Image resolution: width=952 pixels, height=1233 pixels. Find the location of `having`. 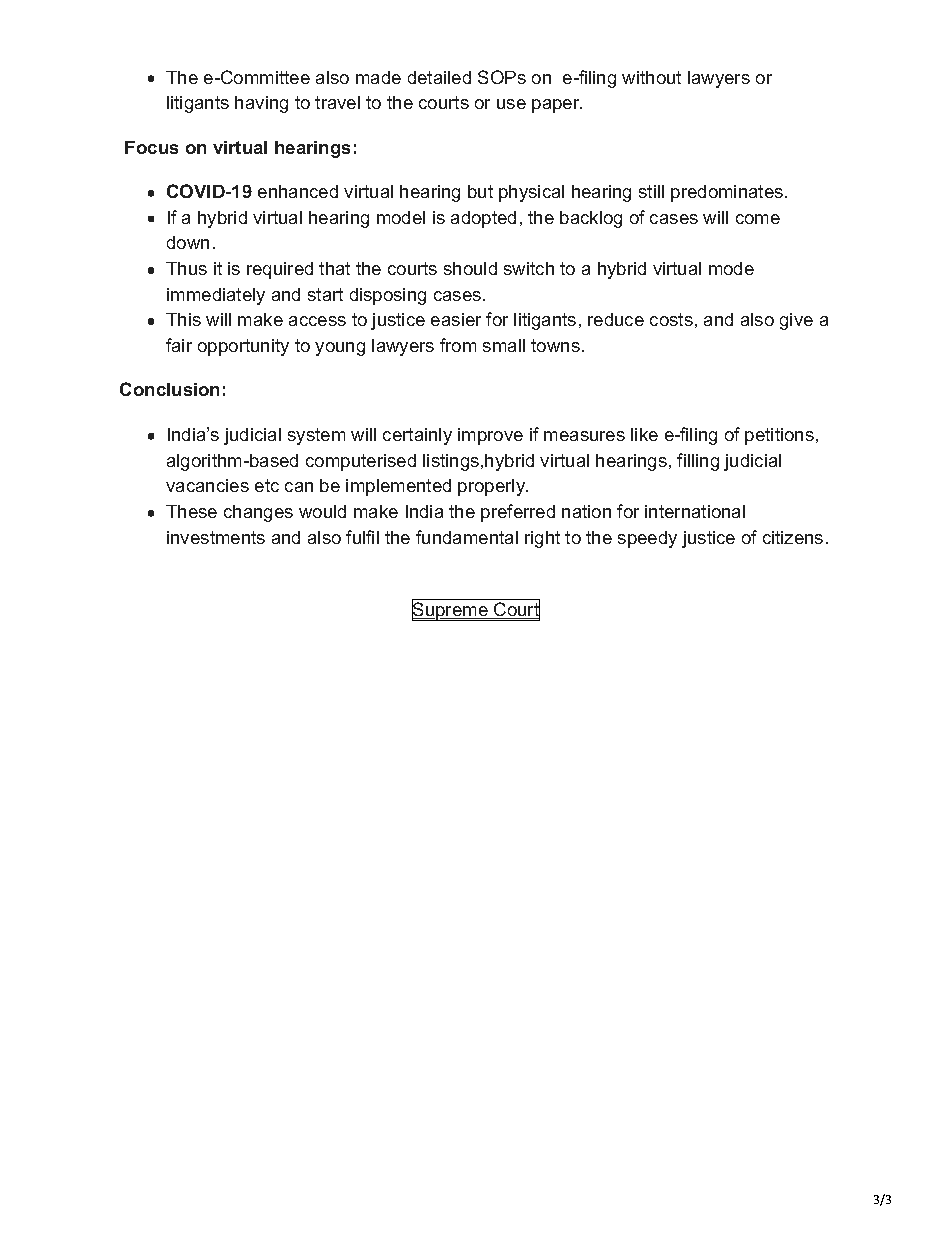

having is located at coordinates (261, 104).
